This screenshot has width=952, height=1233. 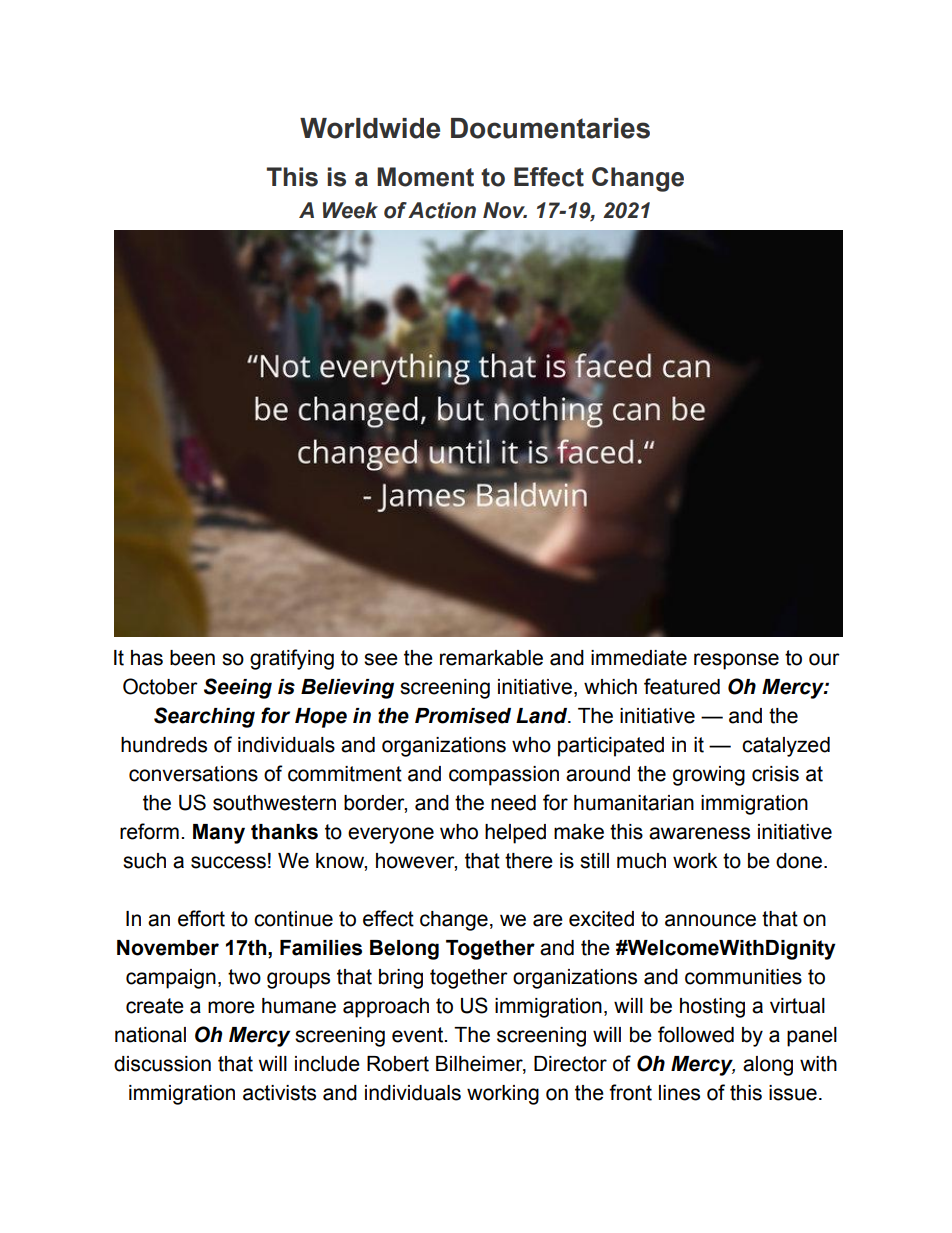 I want to click on Many, so click(x=219, y=834).
